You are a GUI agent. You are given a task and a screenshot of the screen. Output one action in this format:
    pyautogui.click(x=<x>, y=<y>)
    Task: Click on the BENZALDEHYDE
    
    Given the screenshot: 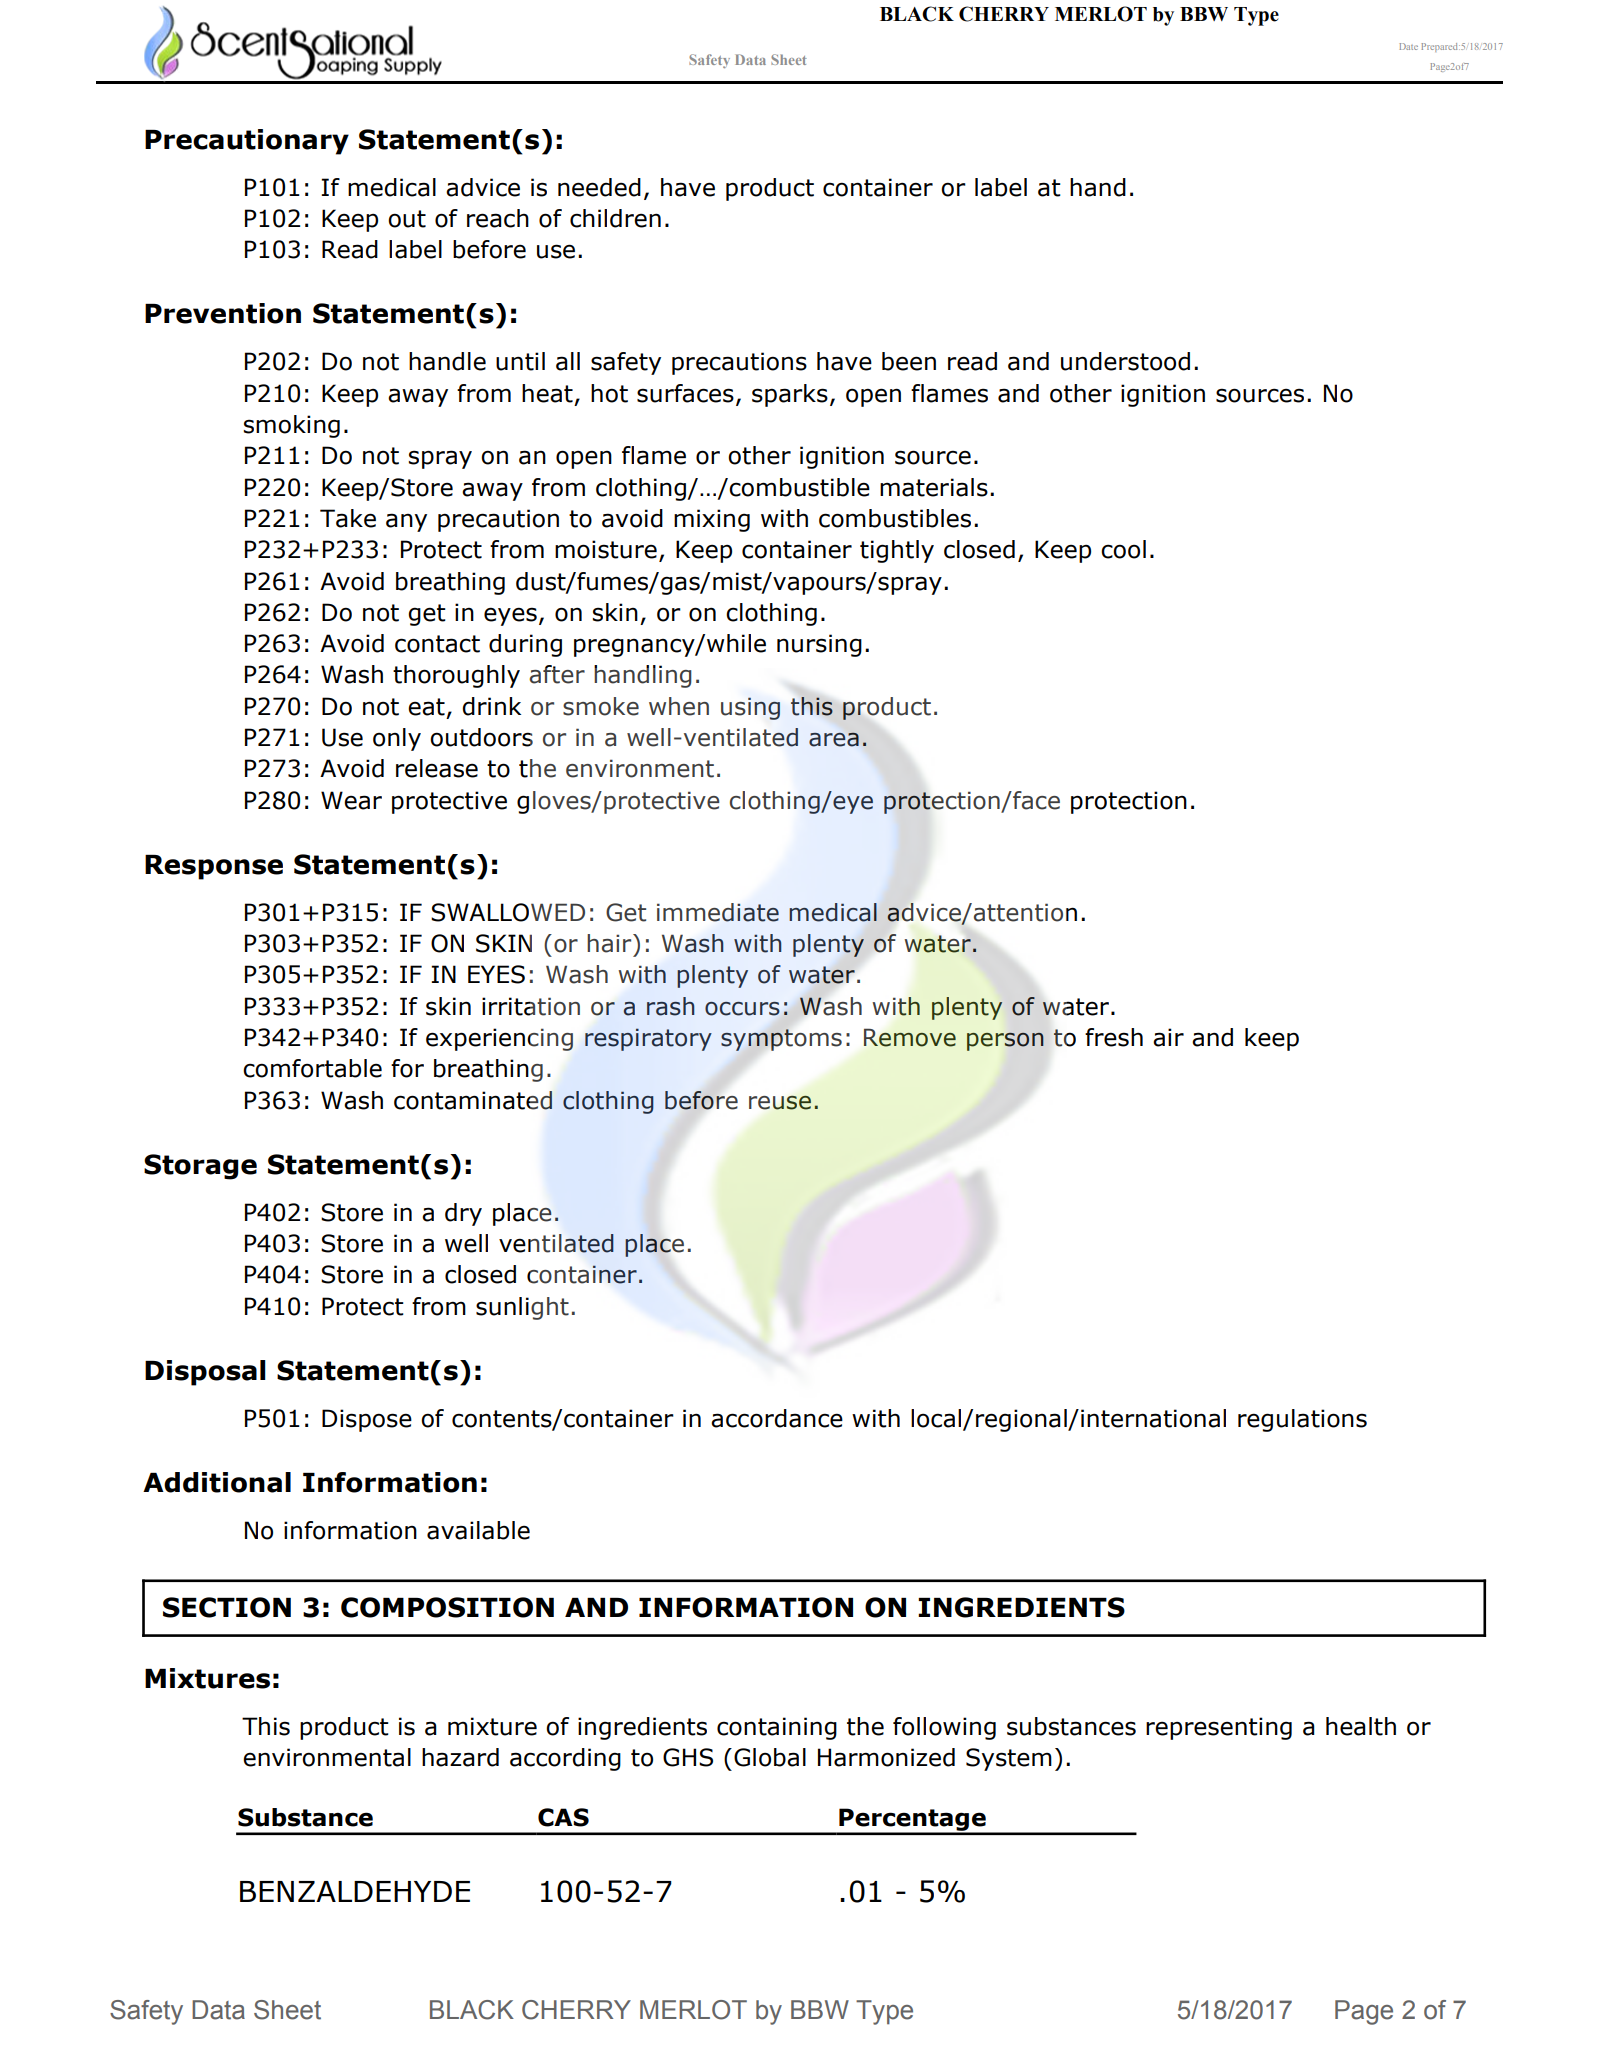 What is the action you would take?
    pyautogui.click(x=355, y=1891)
